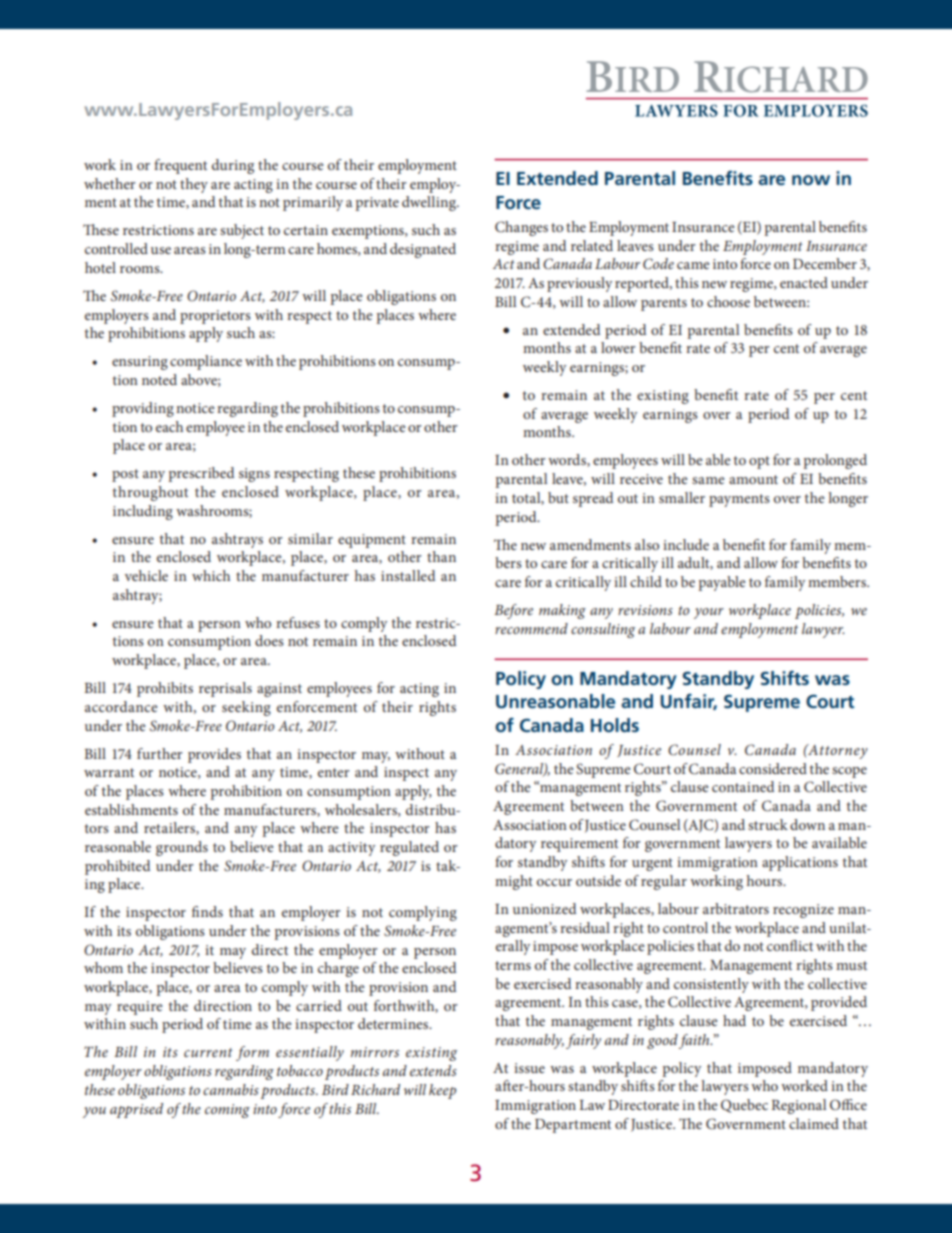  I want to click on opt, so click(759, 462).
